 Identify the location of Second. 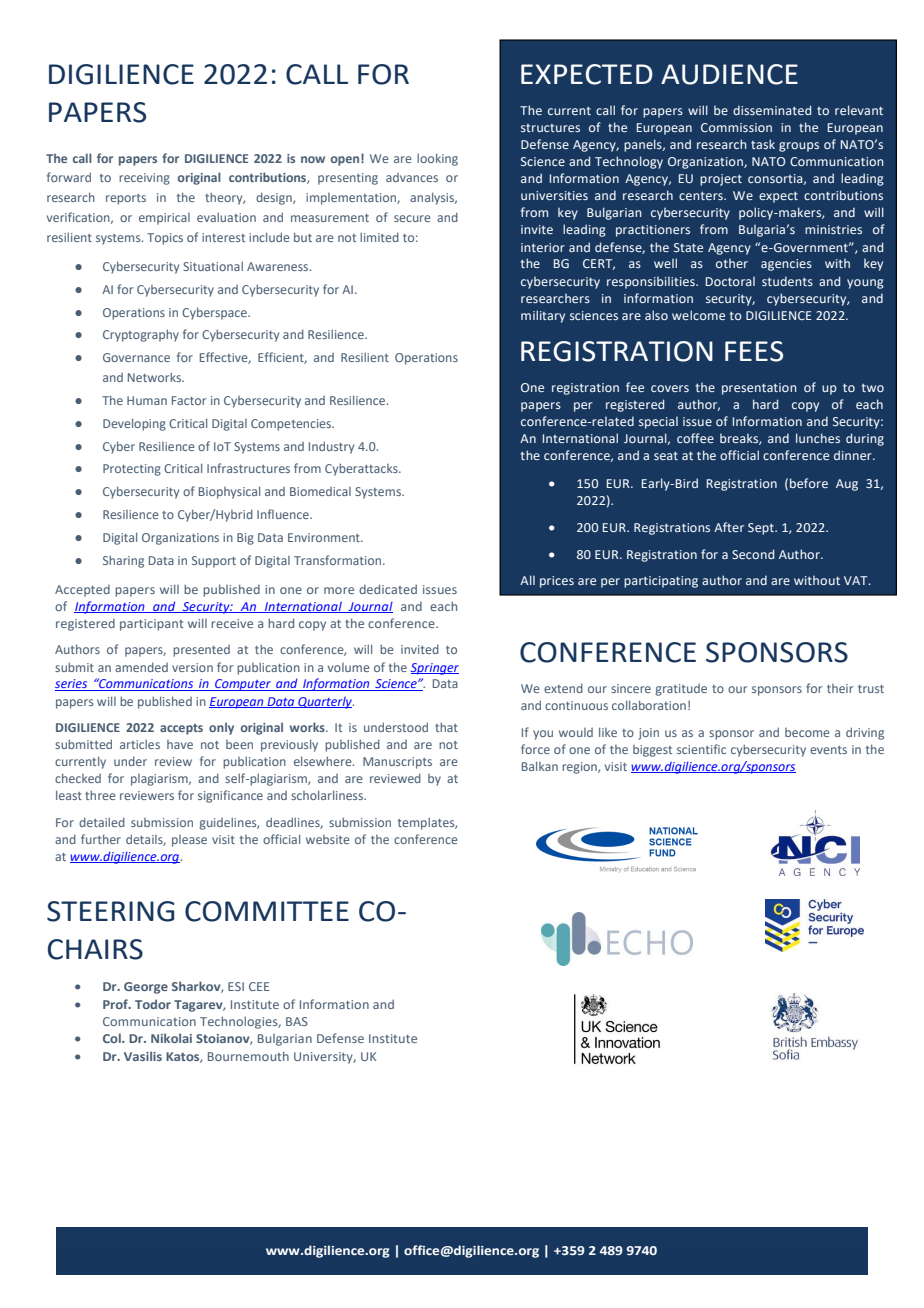
(753, 554).
